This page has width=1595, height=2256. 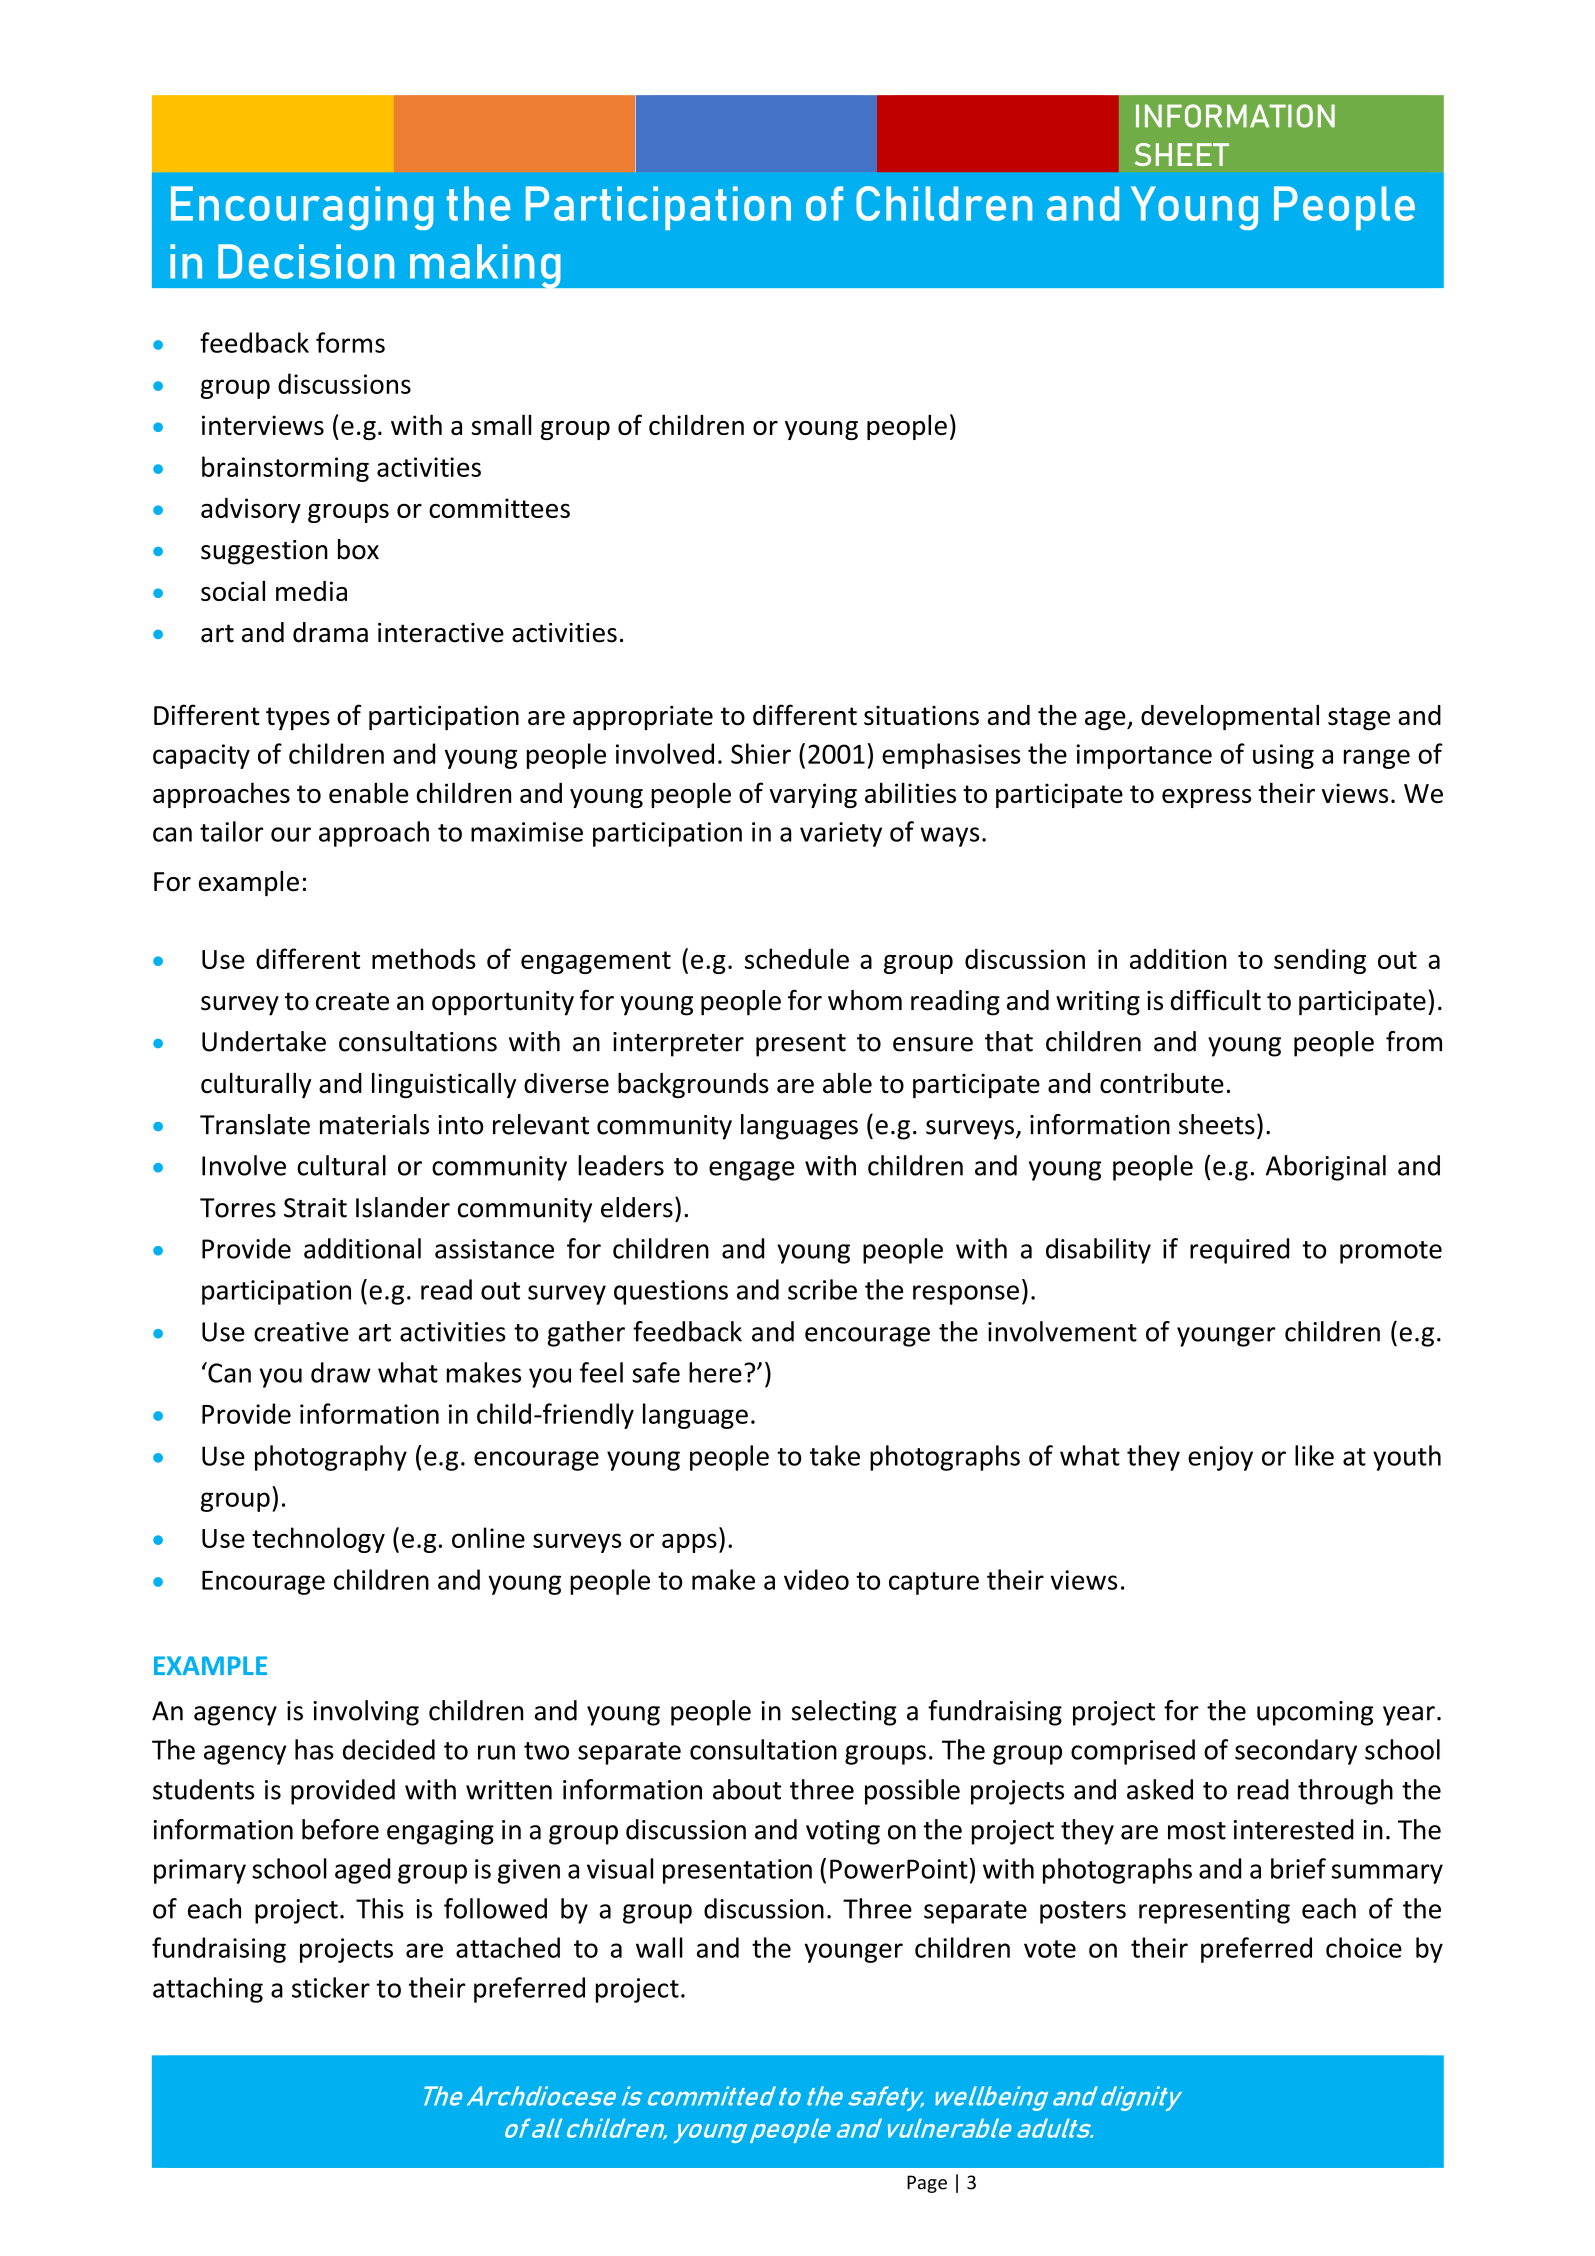 I want to click on Page, so click(x=927, y=2184).
